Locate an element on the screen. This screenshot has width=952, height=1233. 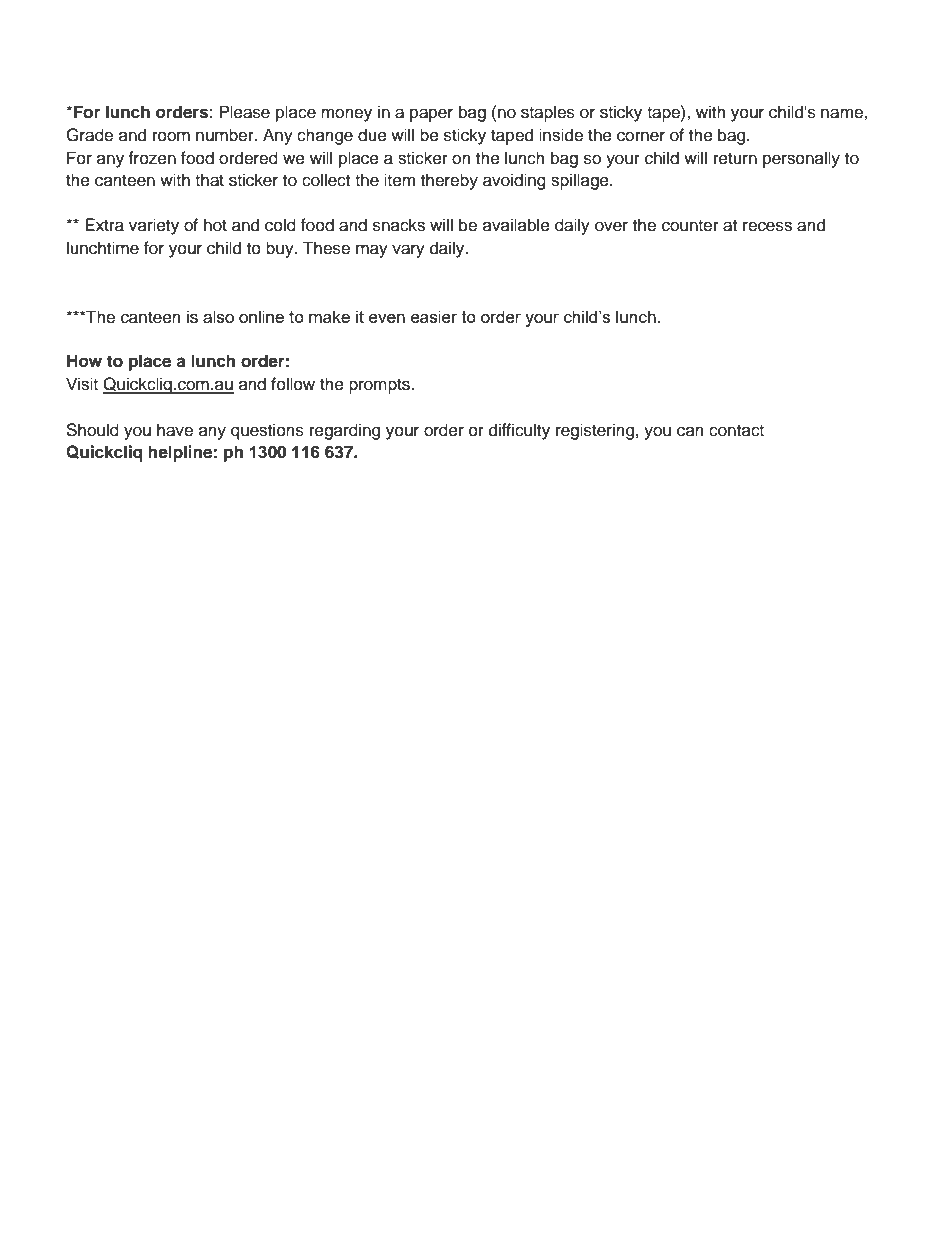
name is located at coordinates (843, 113).
